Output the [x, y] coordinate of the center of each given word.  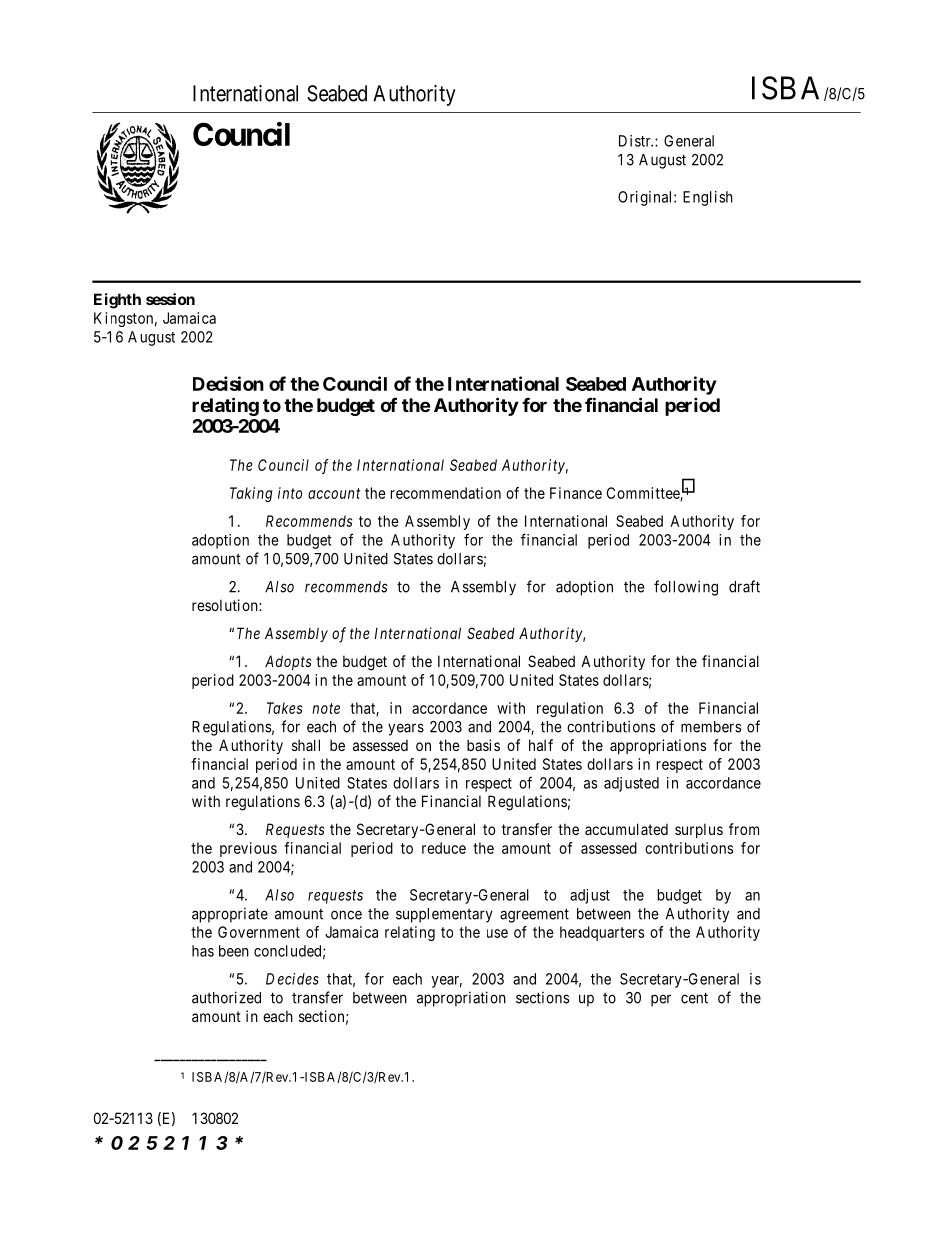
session [170, 299]
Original [646, 198]
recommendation [445, 493]
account [334, 493]
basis [483, 745]
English [708, 198]
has [203, 951]
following [686, 588]
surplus [699, 830]
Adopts [288, 662]
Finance [576, 493]
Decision [228, 383]
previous [248, 849]
